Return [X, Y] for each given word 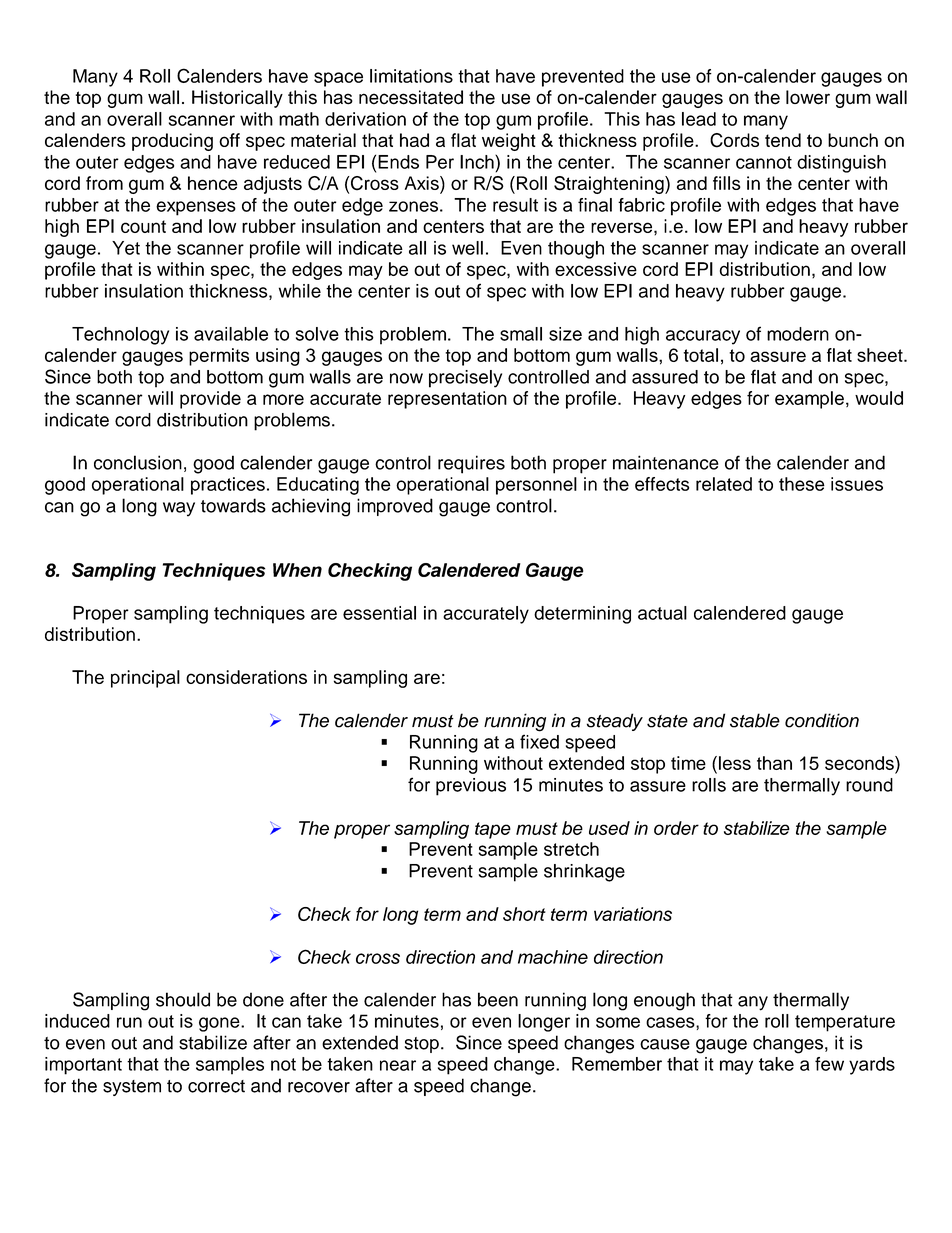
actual [662, 613]
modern [798, 334]
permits [219, 357]
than [774, 763]
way [179, 509]
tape [493, 830]
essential [379, 613]
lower [808, 97]
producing [172, 142]
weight [509, 142]
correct [216, 1086]
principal [145, 679]
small [521, 334]
